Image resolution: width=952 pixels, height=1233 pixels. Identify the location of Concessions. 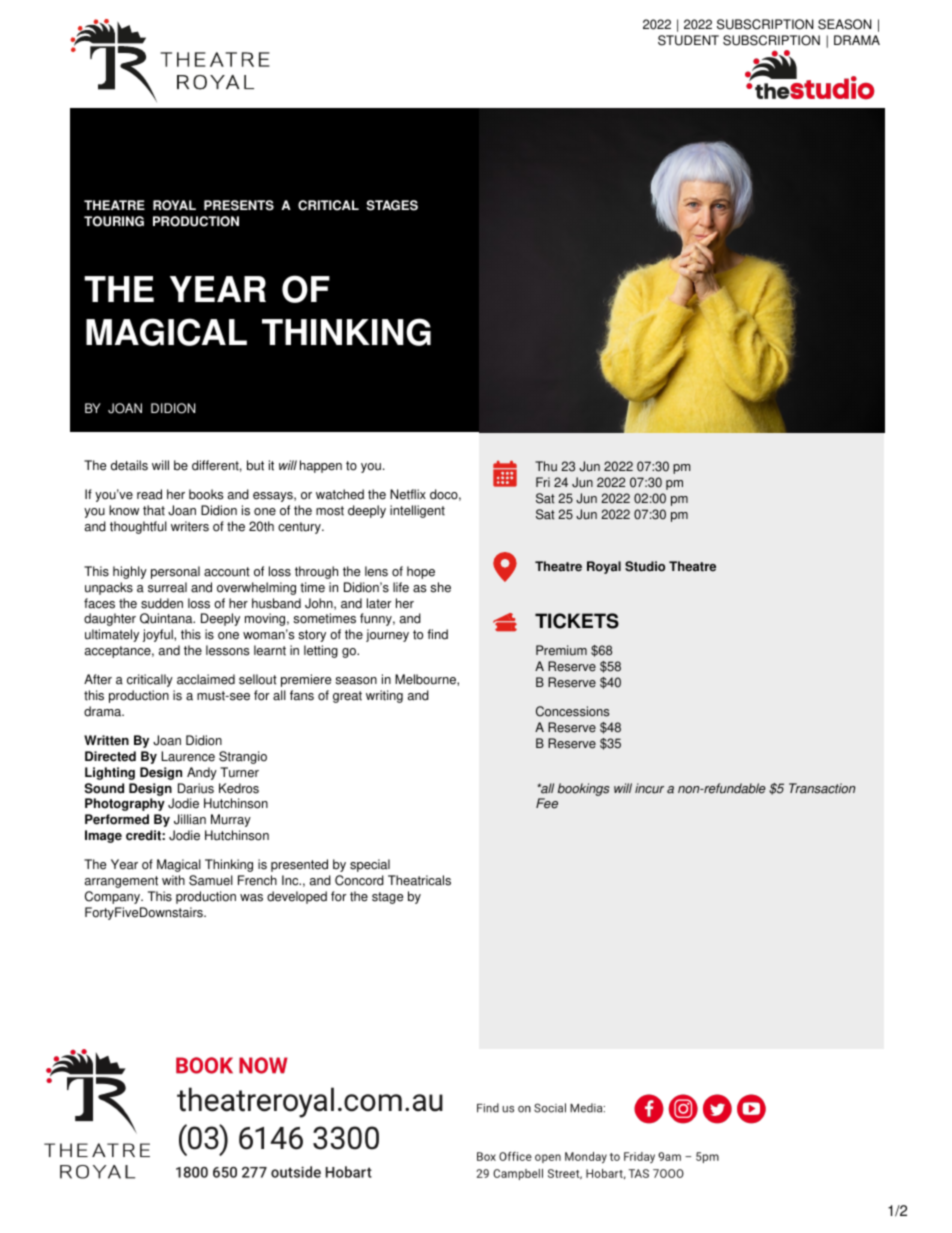
(572, 711).
